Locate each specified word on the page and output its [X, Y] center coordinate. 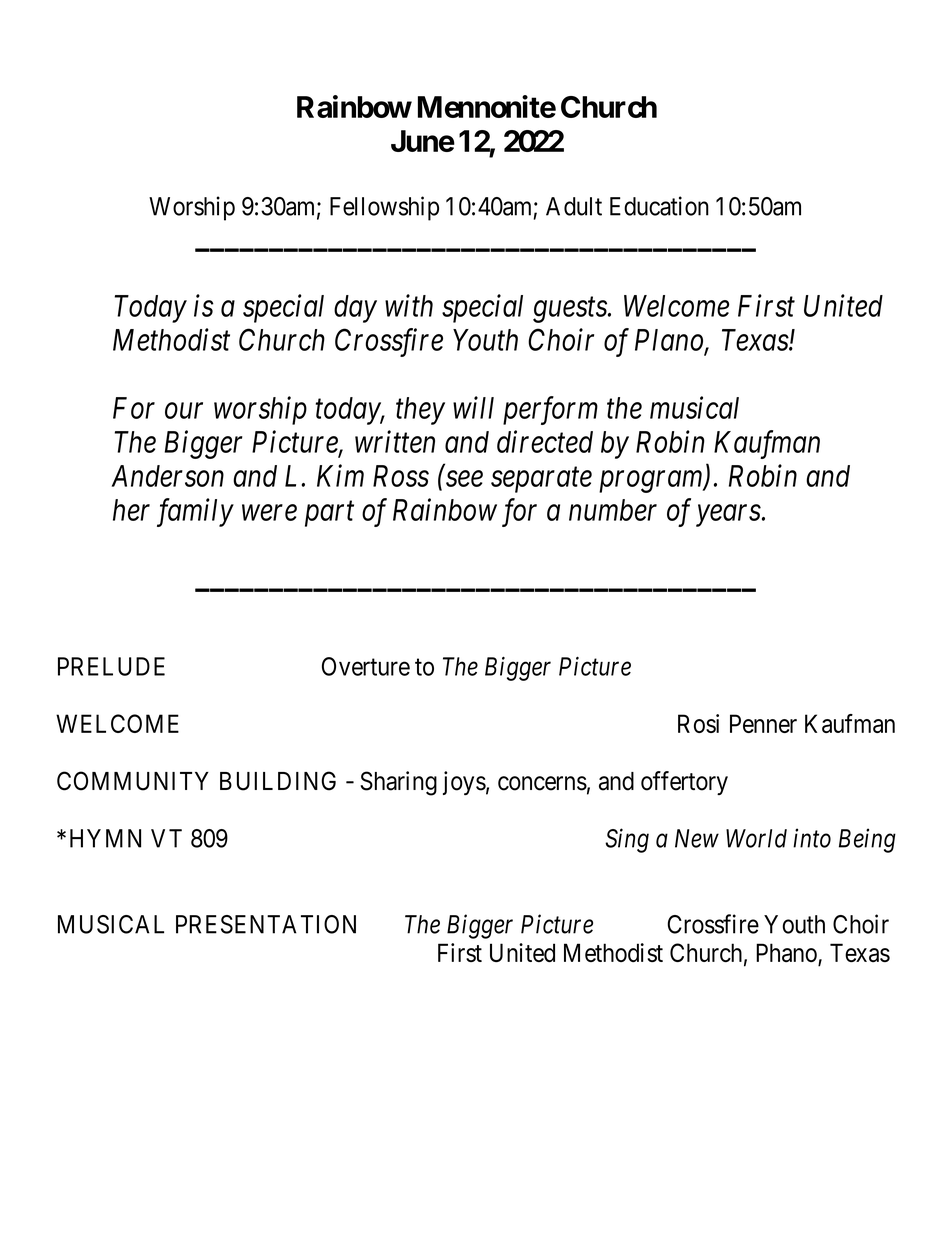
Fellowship [384, 208]
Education [659, 206]
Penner [763, 723]
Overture [366, 666]
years [728, 516]
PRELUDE [111, 666]
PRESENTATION [266, 924]
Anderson [168, 476]
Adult [574, 206]
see [464, 479]
